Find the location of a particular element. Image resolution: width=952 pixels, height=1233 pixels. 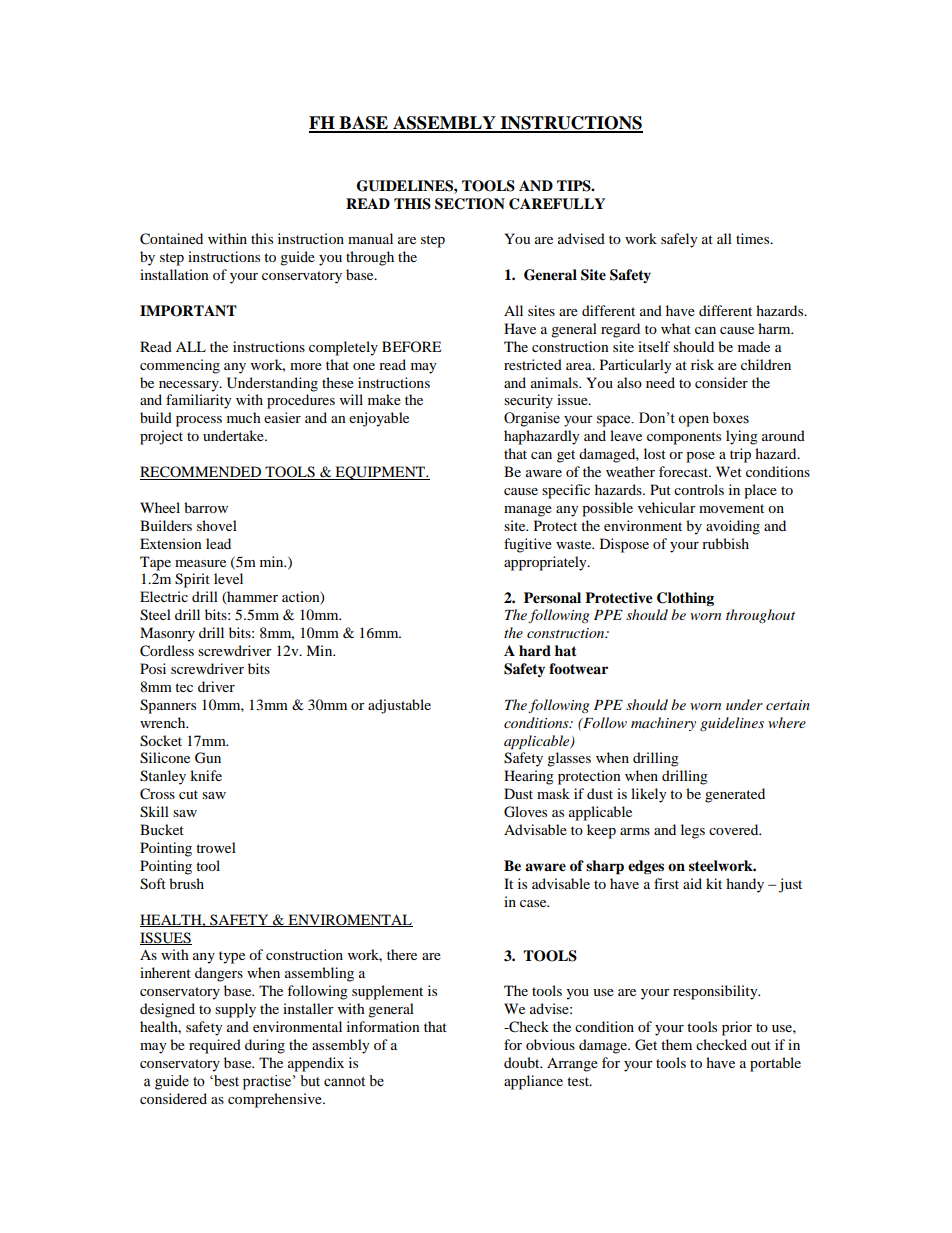

Clothing is located at coordinates (685, 599).
